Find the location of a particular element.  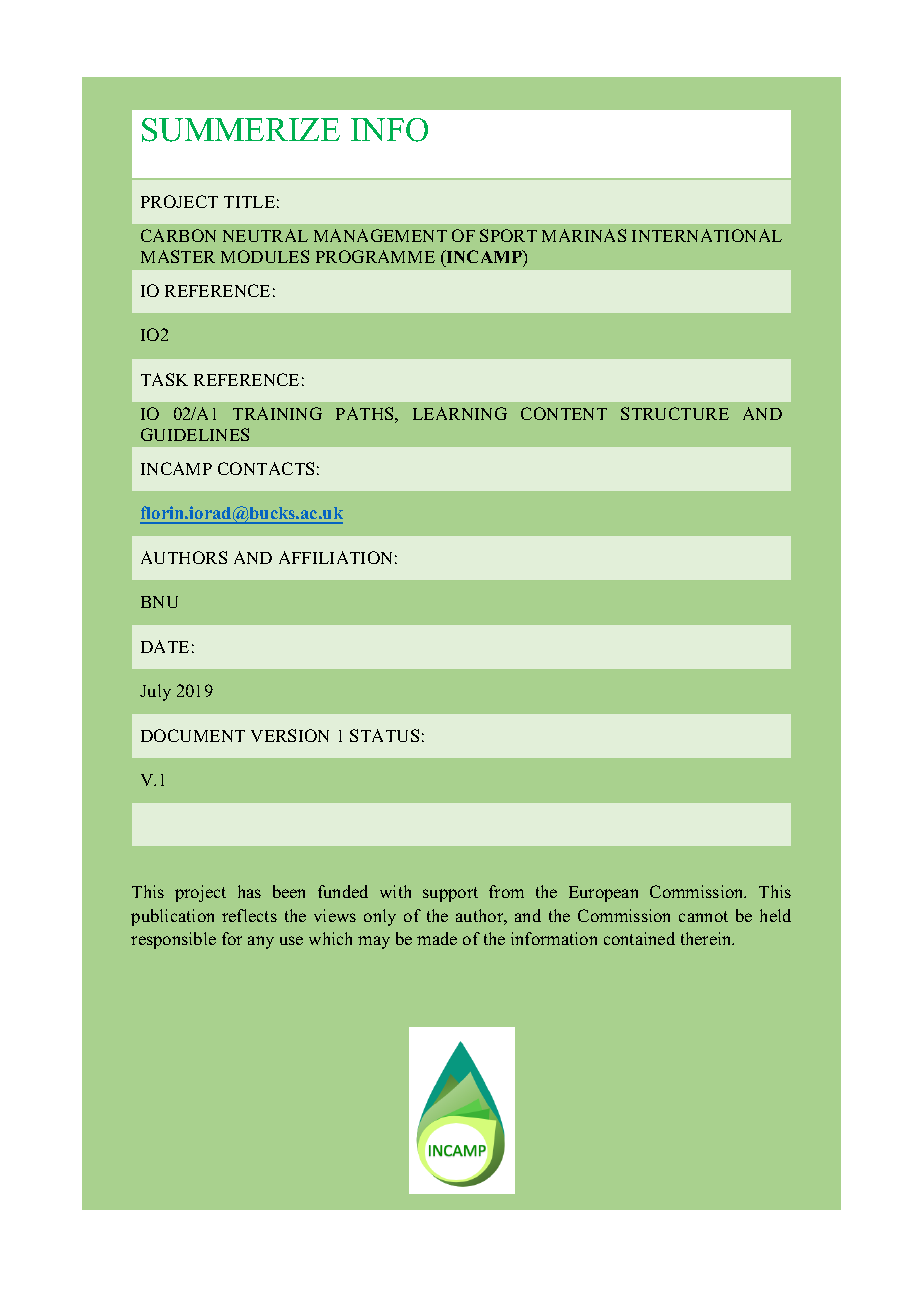

SPORT is located at coordinates (508, 235).
